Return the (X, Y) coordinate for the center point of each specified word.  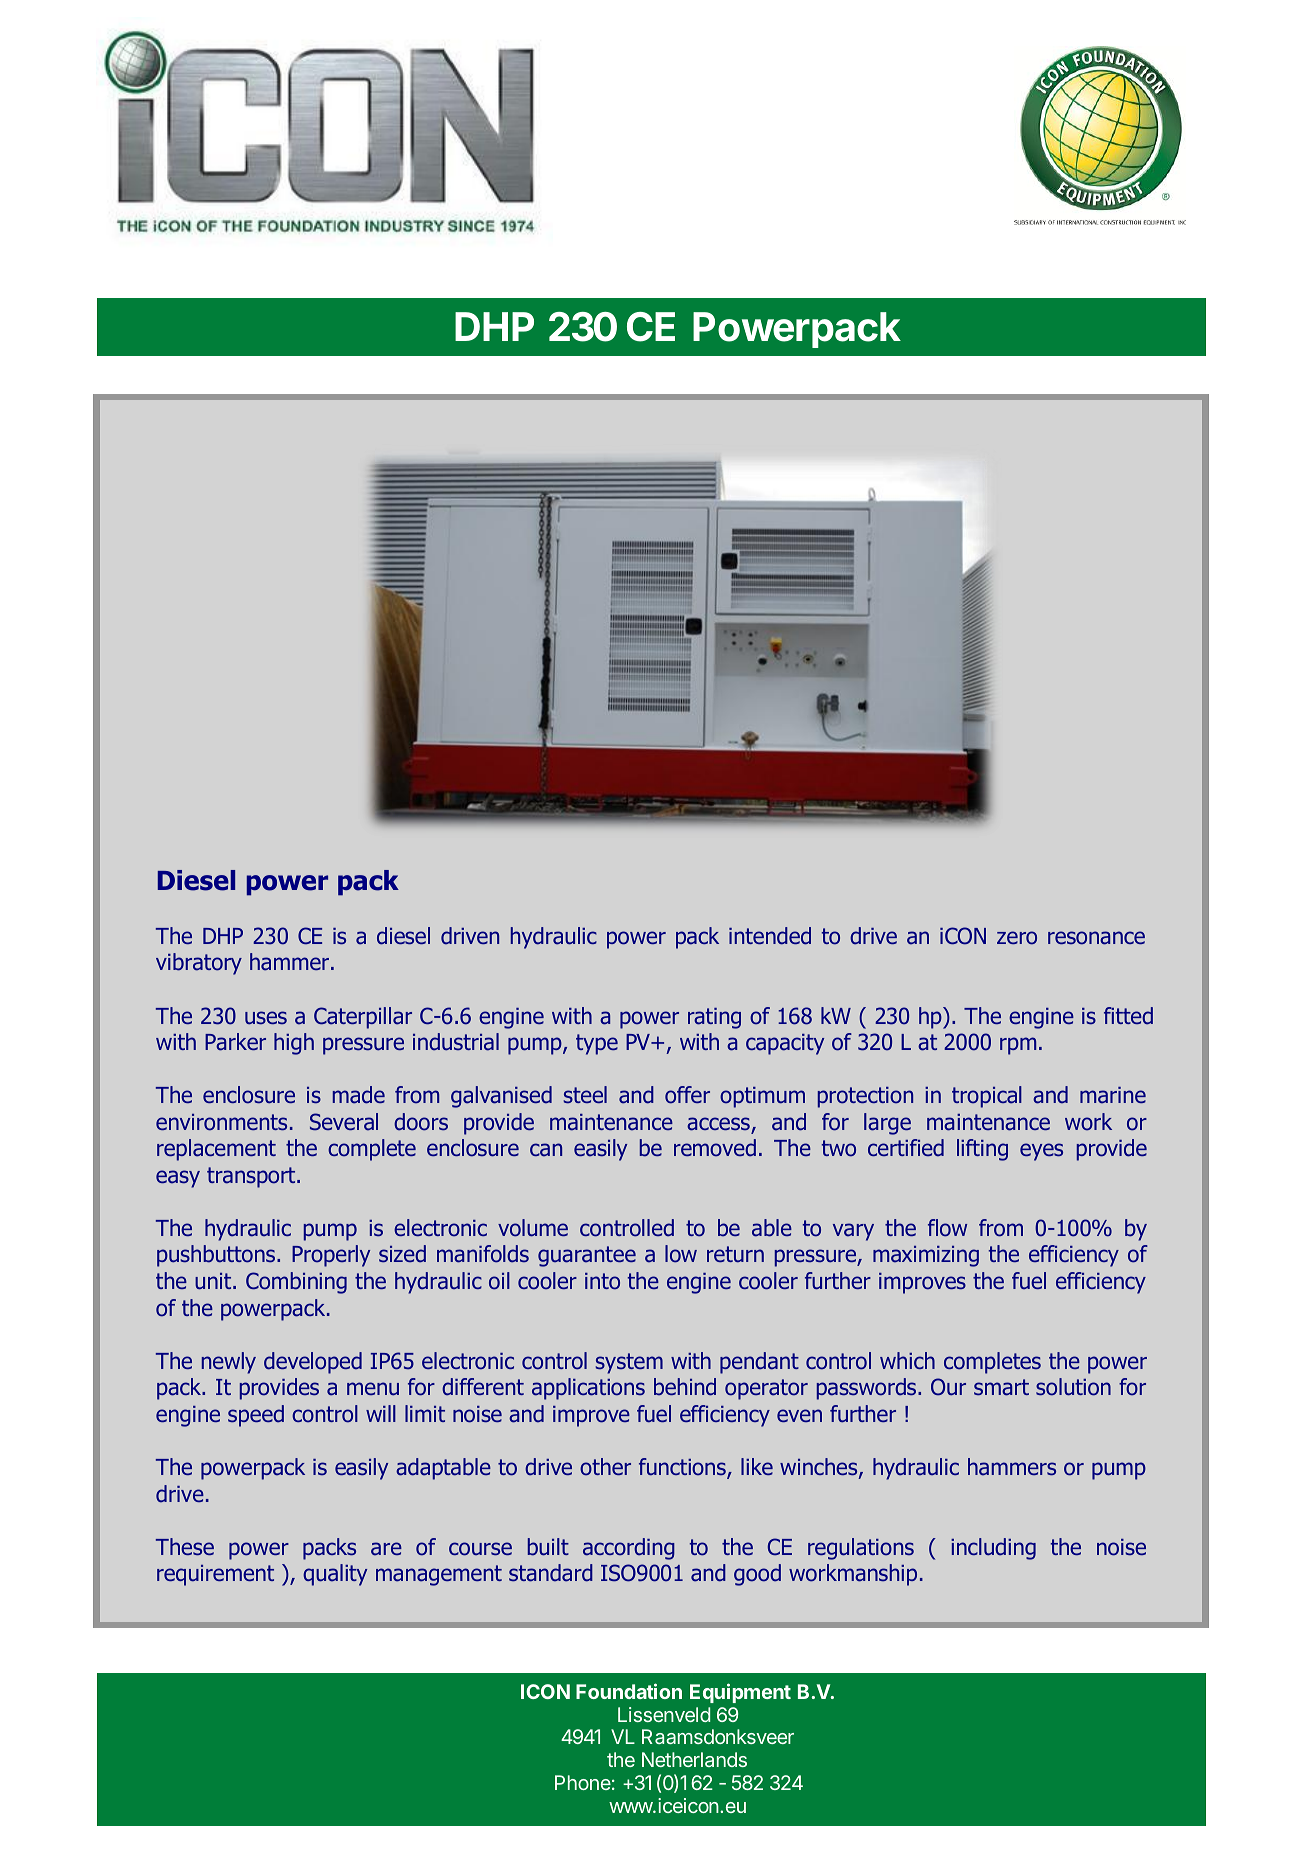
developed (313, 1363)
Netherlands (694, 1759)
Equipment (740, 1693)
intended (770, 936)
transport (252, 1177)
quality (335, 1575)
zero (1017, 938)
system (629, 1363)
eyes (1041, 1152)
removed (715, 1148)
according (629, 1549)
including (993, 1549)
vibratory (199, 964)
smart (1001, 1387)
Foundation (629, 1691)
